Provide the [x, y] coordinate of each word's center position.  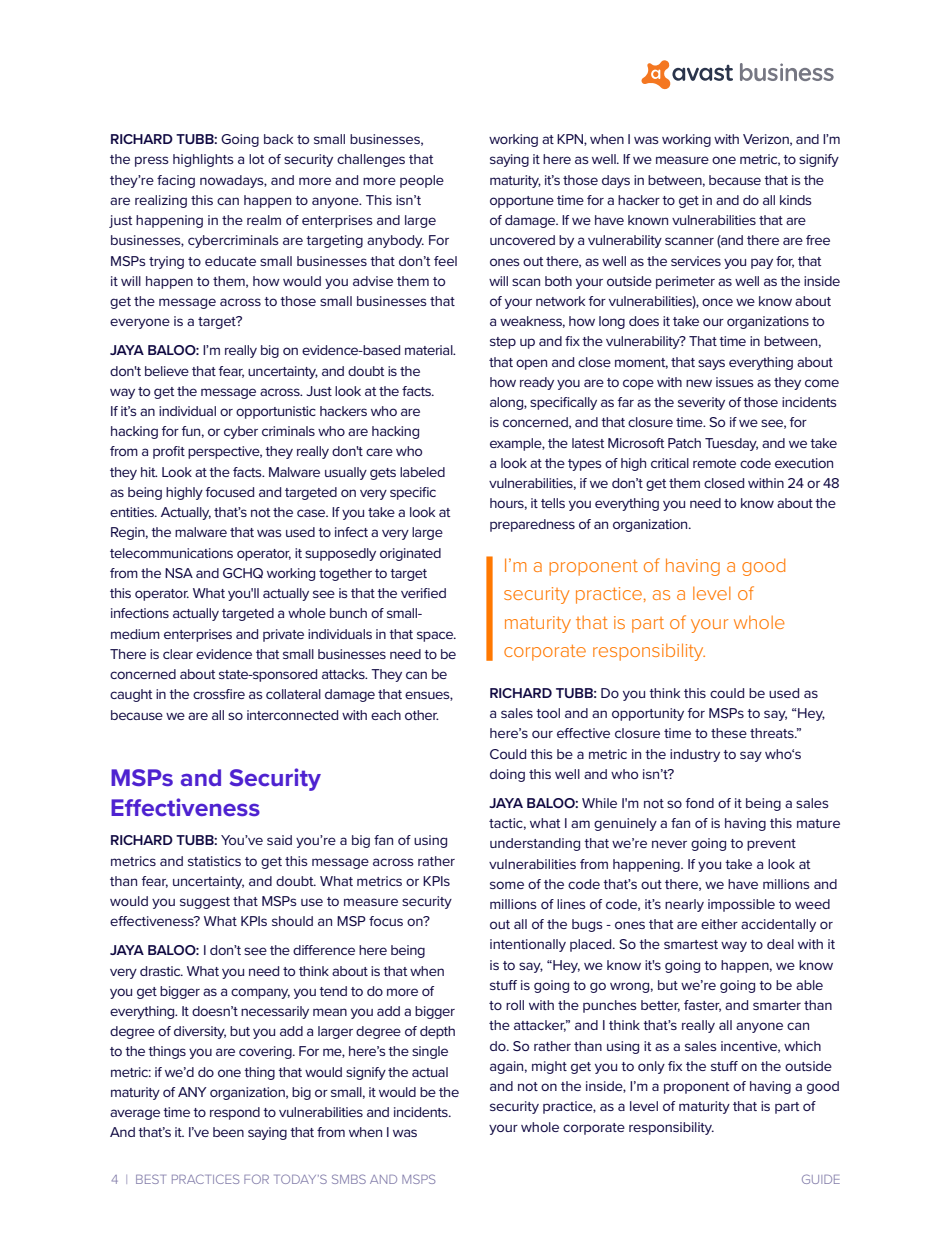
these [729, 733]
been [228, 1132]
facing [176, 181]
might [549, 1067]
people [422, 181]
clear [178, 654]
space [436, 636]
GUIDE [821, 1179]
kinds [796, 200]
